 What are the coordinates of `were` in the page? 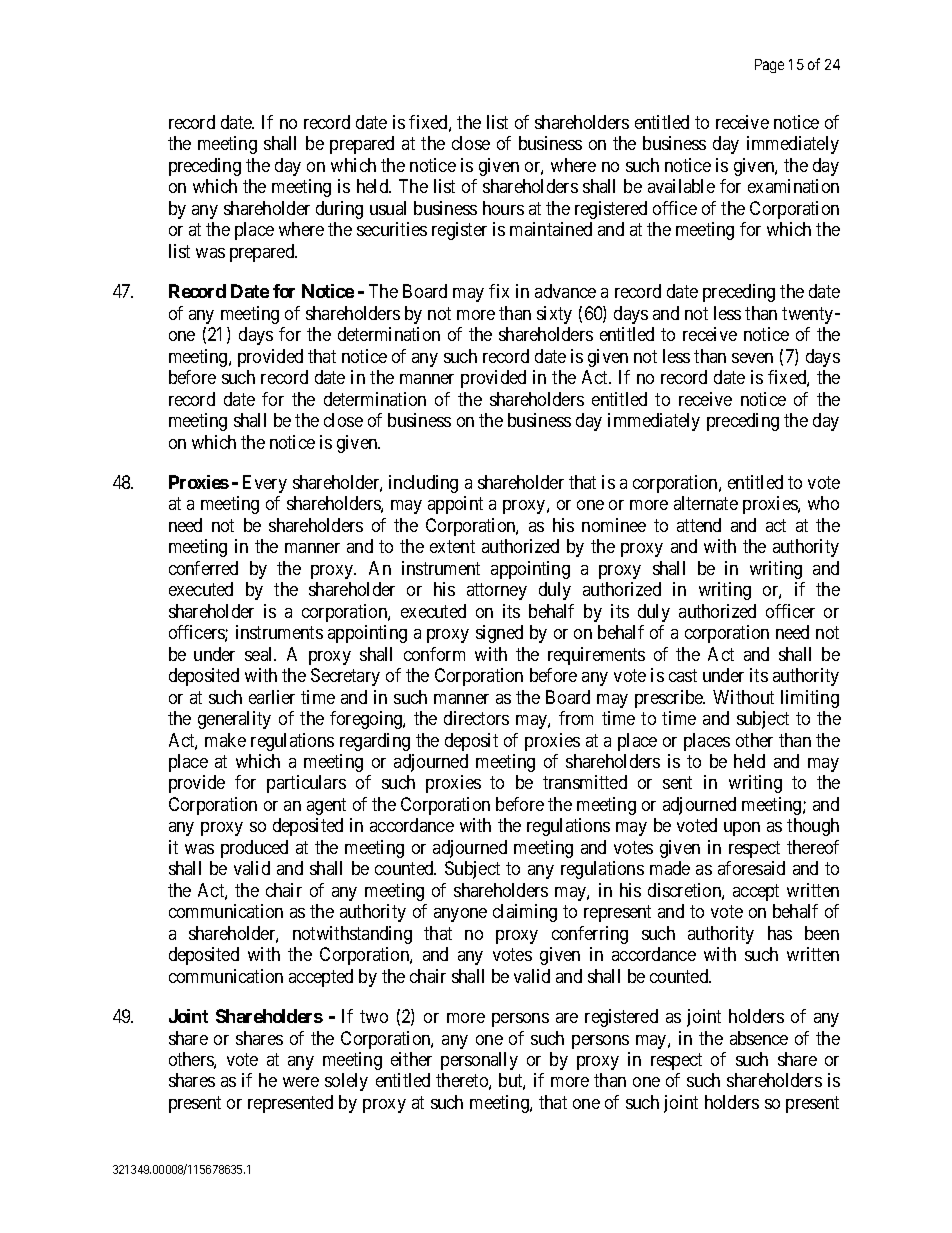 It's located at (301, 1082).
